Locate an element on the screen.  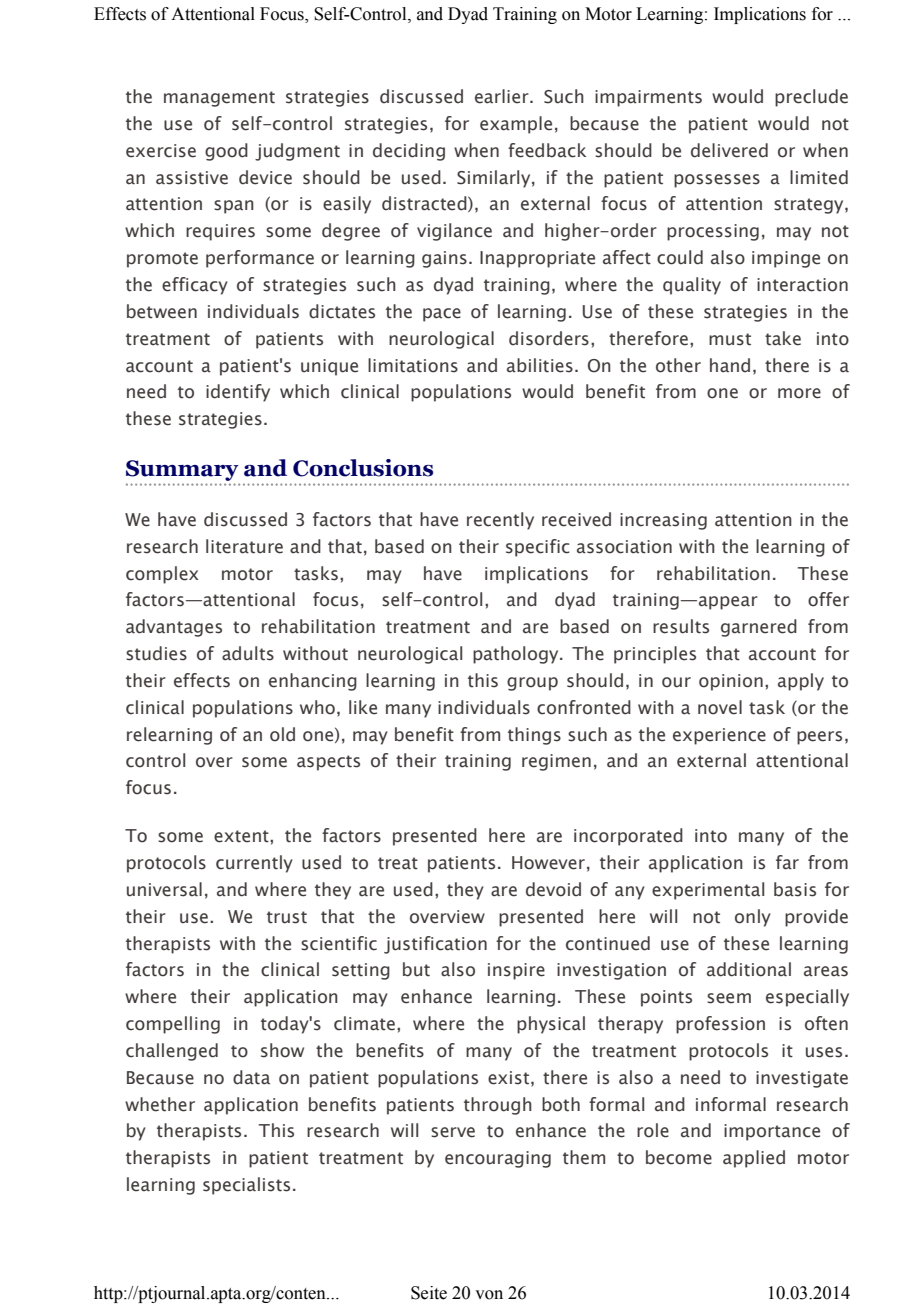
group is located at coordinates (532, 684).
